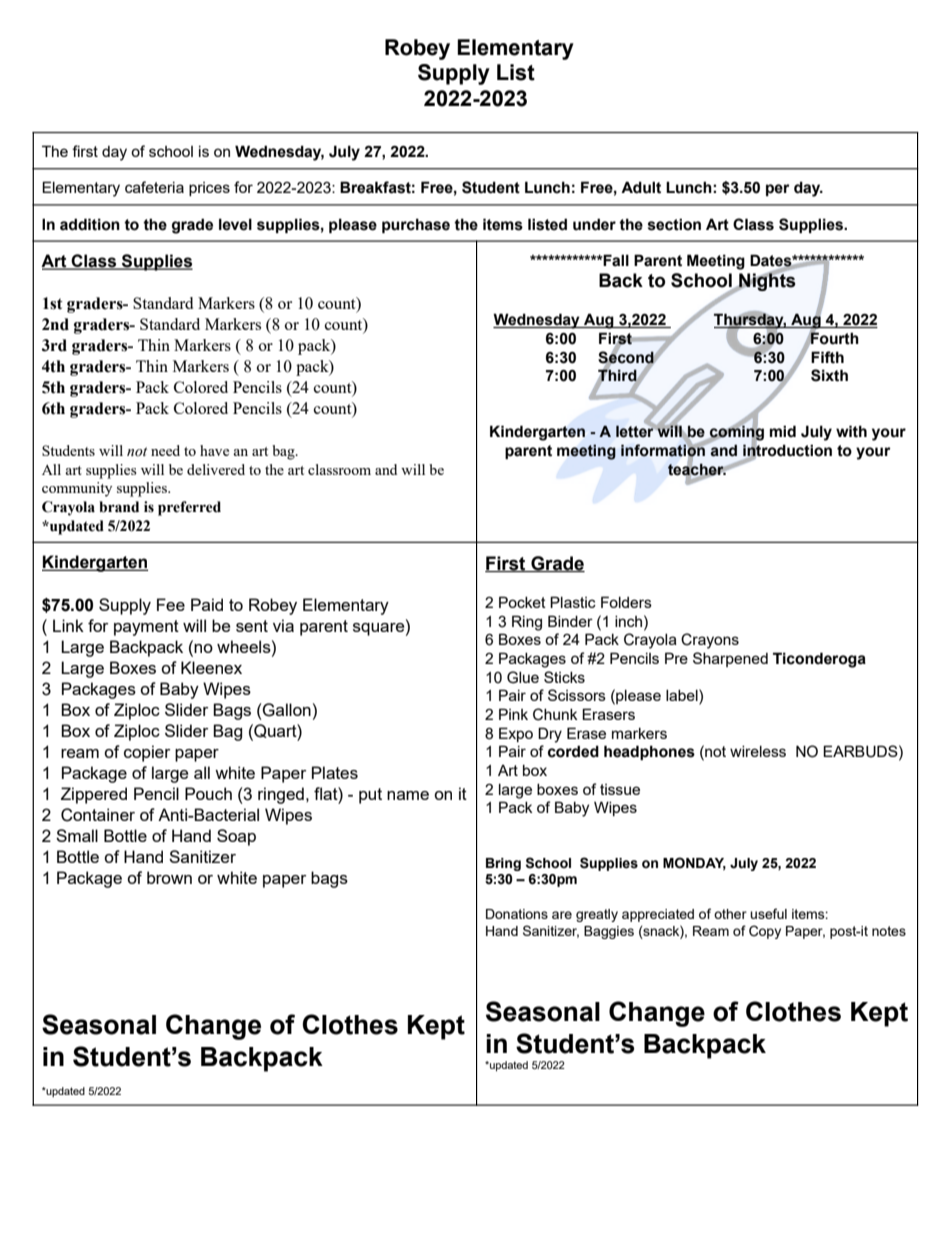 This screenshot has height=1233, width=952. I want to click on purchase, so click(416, 225).
